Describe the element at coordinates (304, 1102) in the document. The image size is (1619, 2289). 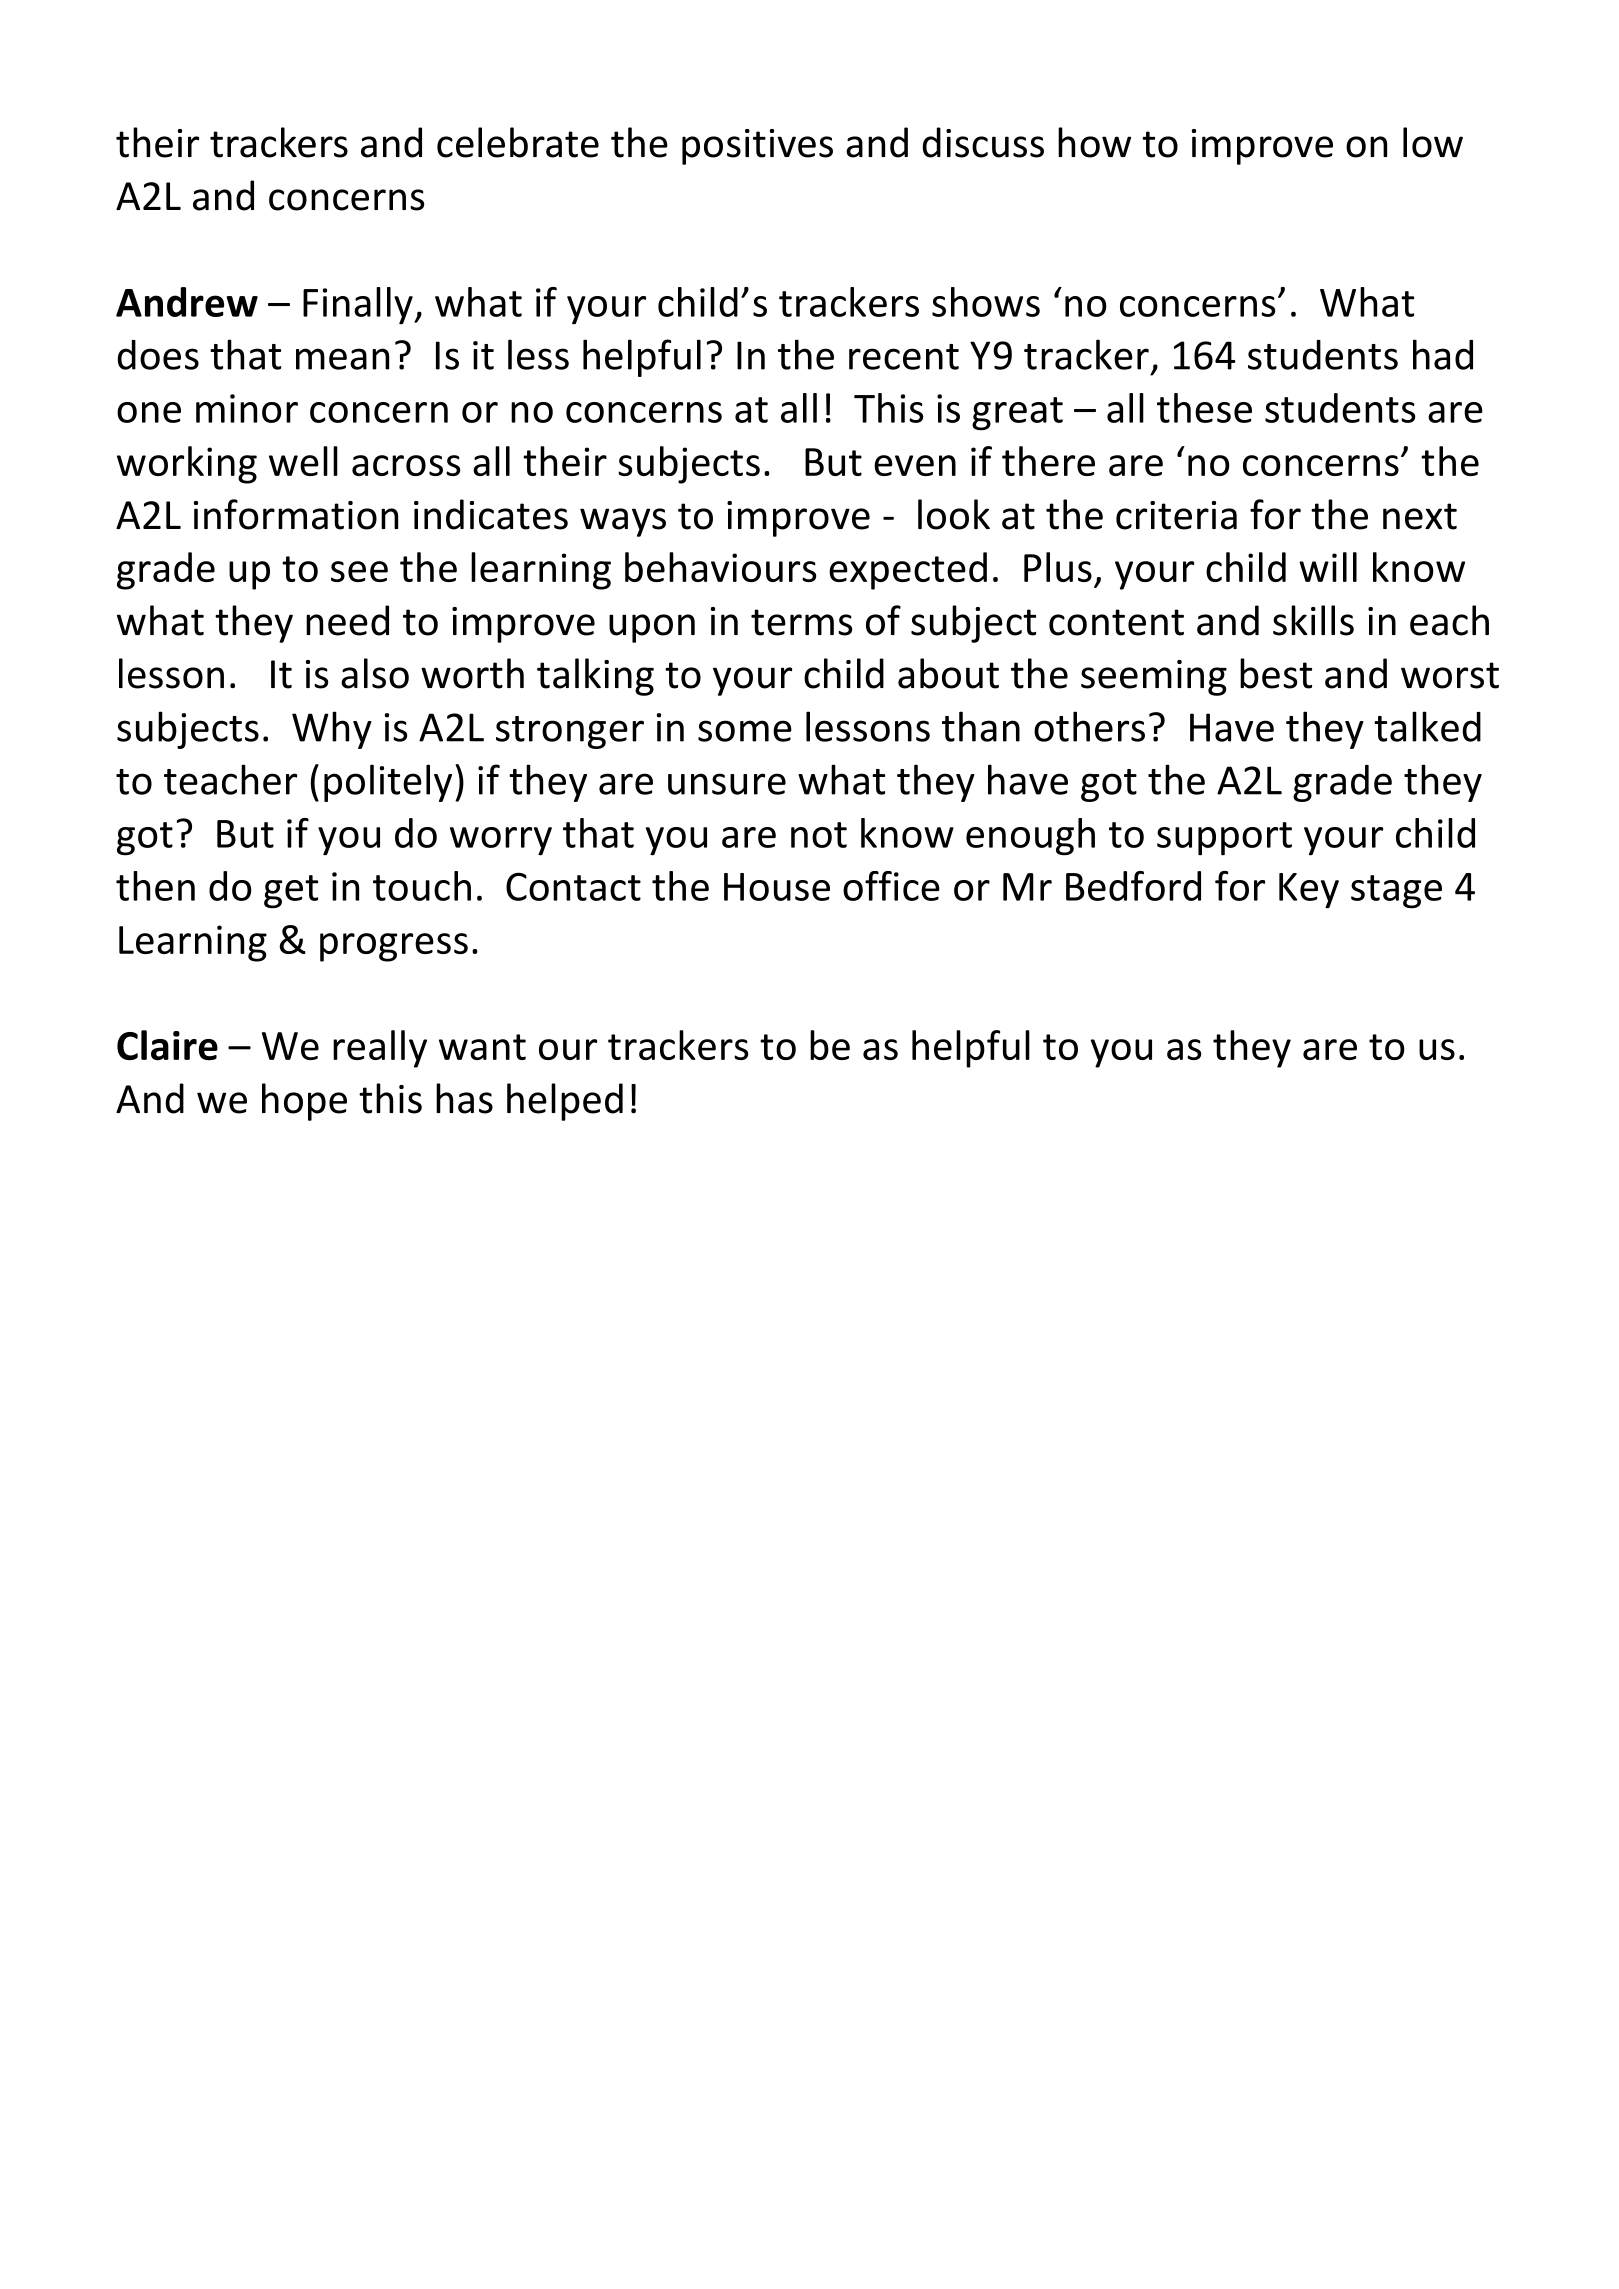
I see `hope` at that location.
